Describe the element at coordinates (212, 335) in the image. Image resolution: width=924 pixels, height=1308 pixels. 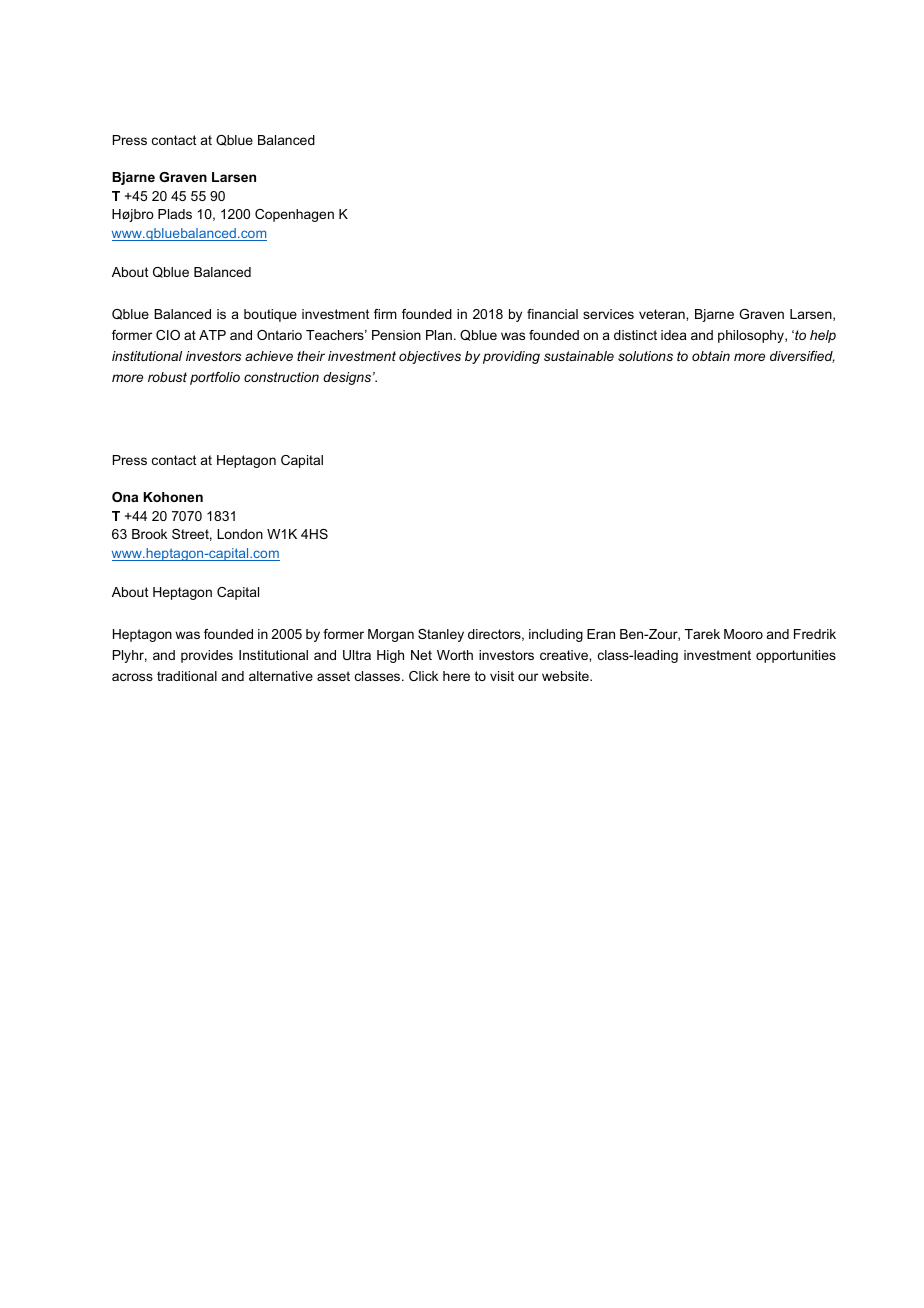
I see `ATP` at that location.
